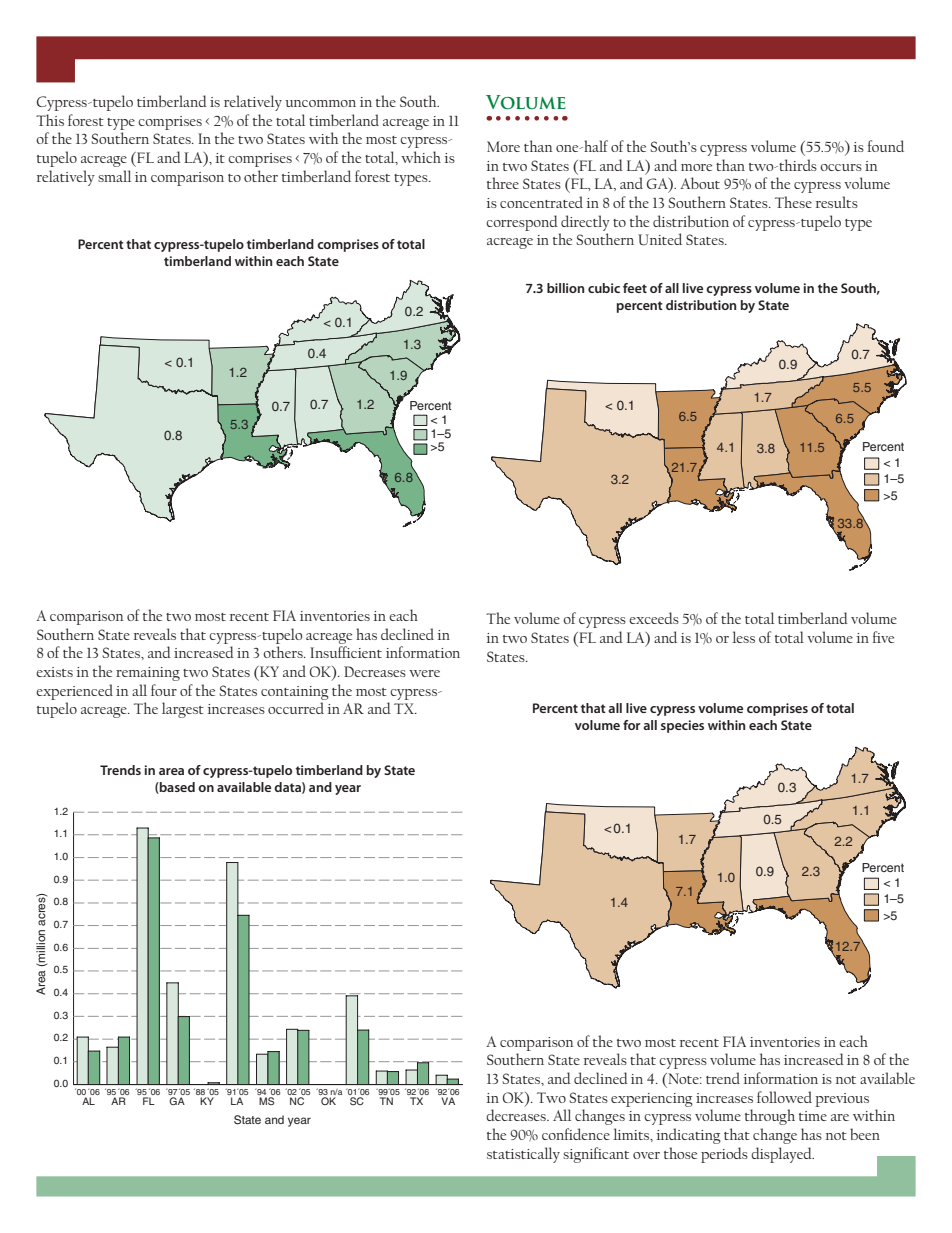 Image resolution: width=952 pixels, height=1233 pixels. Describe the element at coordinates (682, 726) in the page. I see `species` at that location.
